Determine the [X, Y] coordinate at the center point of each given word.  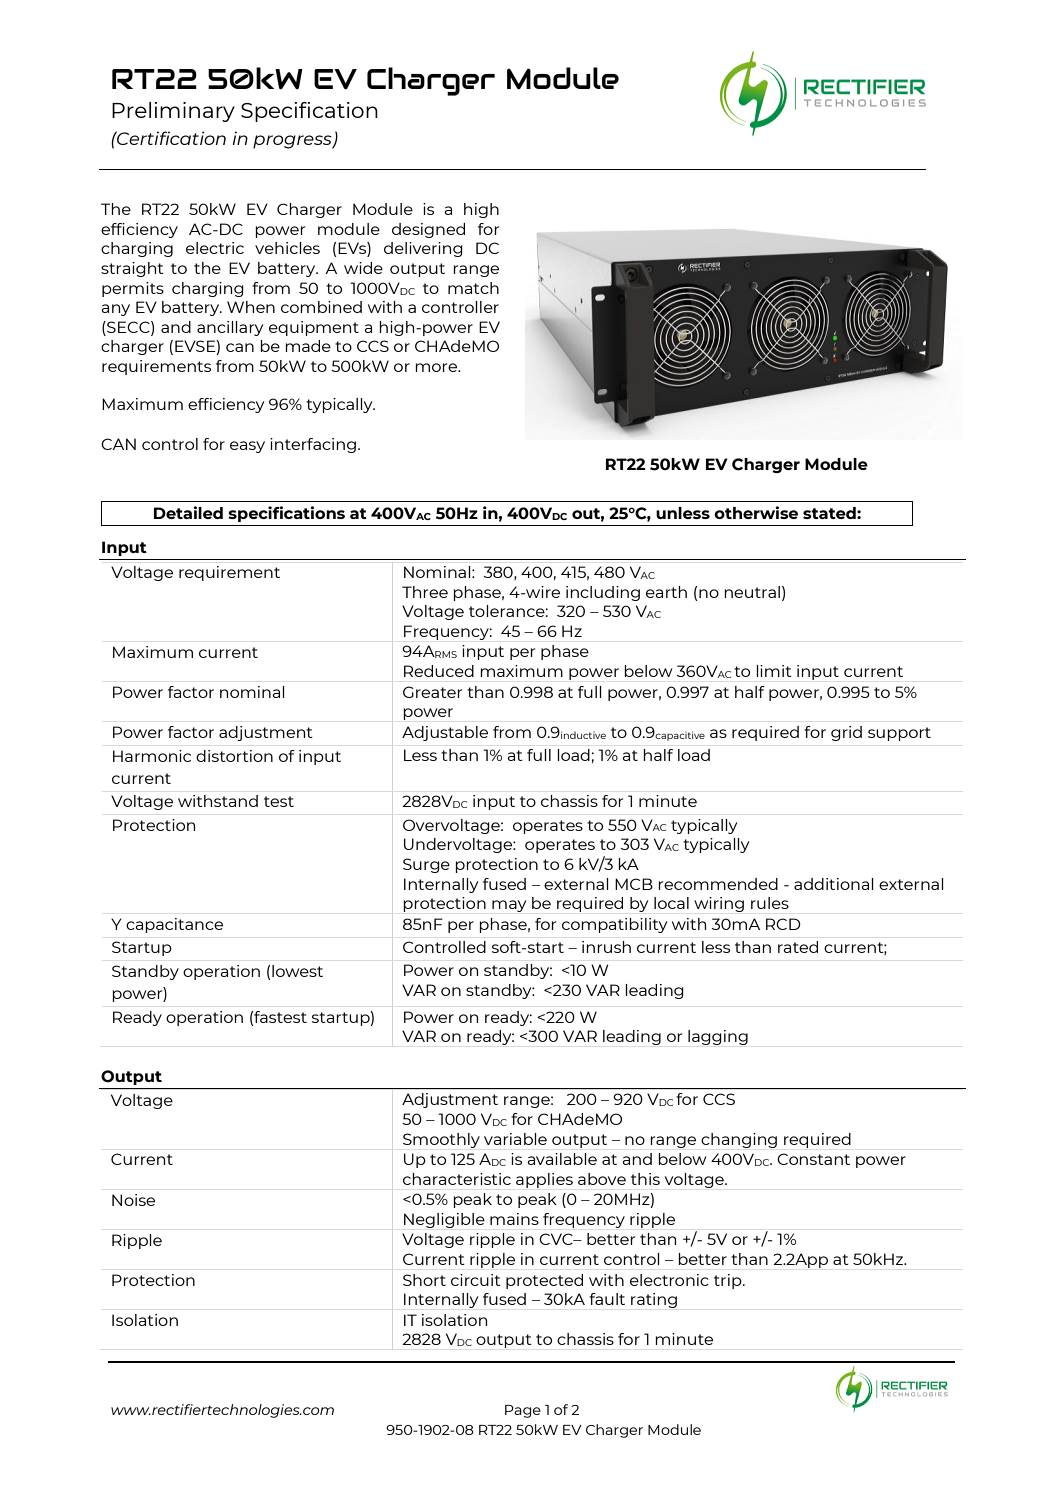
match [473, 288]
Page [523, 1411]
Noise [133, 1200]
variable [515, 1139]
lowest [297, 971]
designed [428, 230]
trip [729, 1281]
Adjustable [445, 733]
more [437, 367]
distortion [234, 756]
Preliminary [173, 112]
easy [247, 447]
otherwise [756, 512]
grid [846, 733]
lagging [718, 1037]
